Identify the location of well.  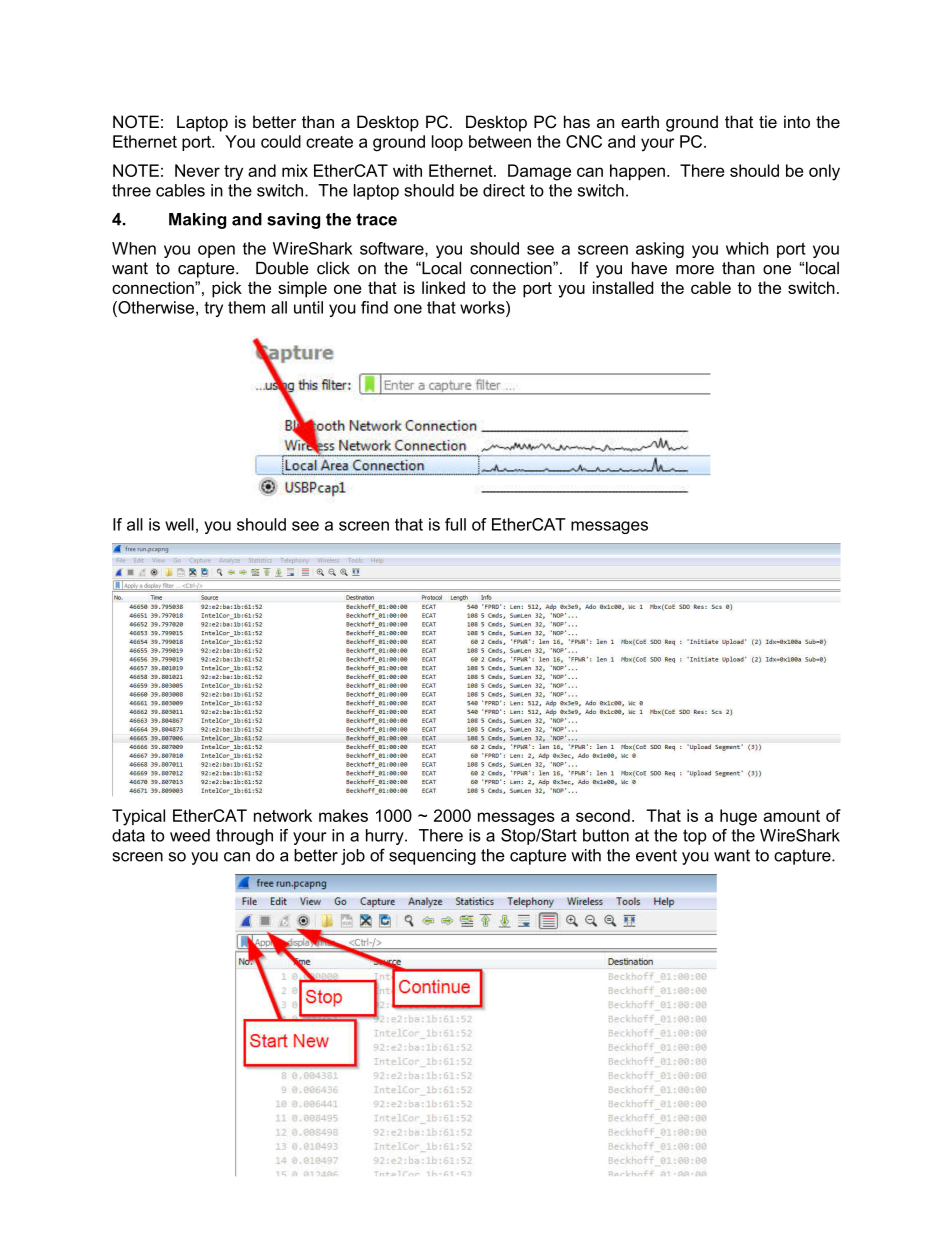
(179, 524).
